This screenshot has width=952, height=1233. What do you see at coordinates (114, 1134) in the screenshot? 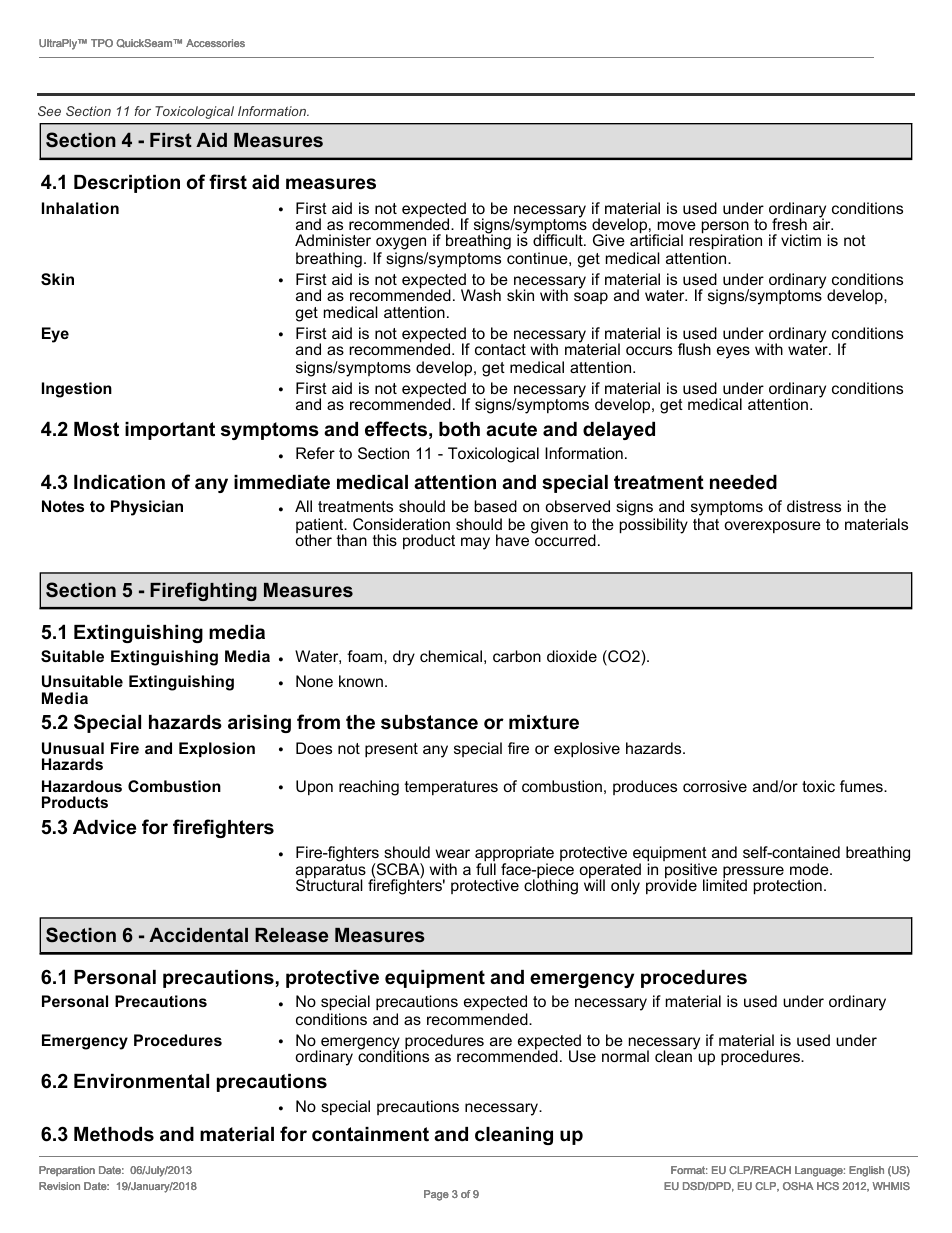
I see `Methods` at bounding box center [114, 1134].
